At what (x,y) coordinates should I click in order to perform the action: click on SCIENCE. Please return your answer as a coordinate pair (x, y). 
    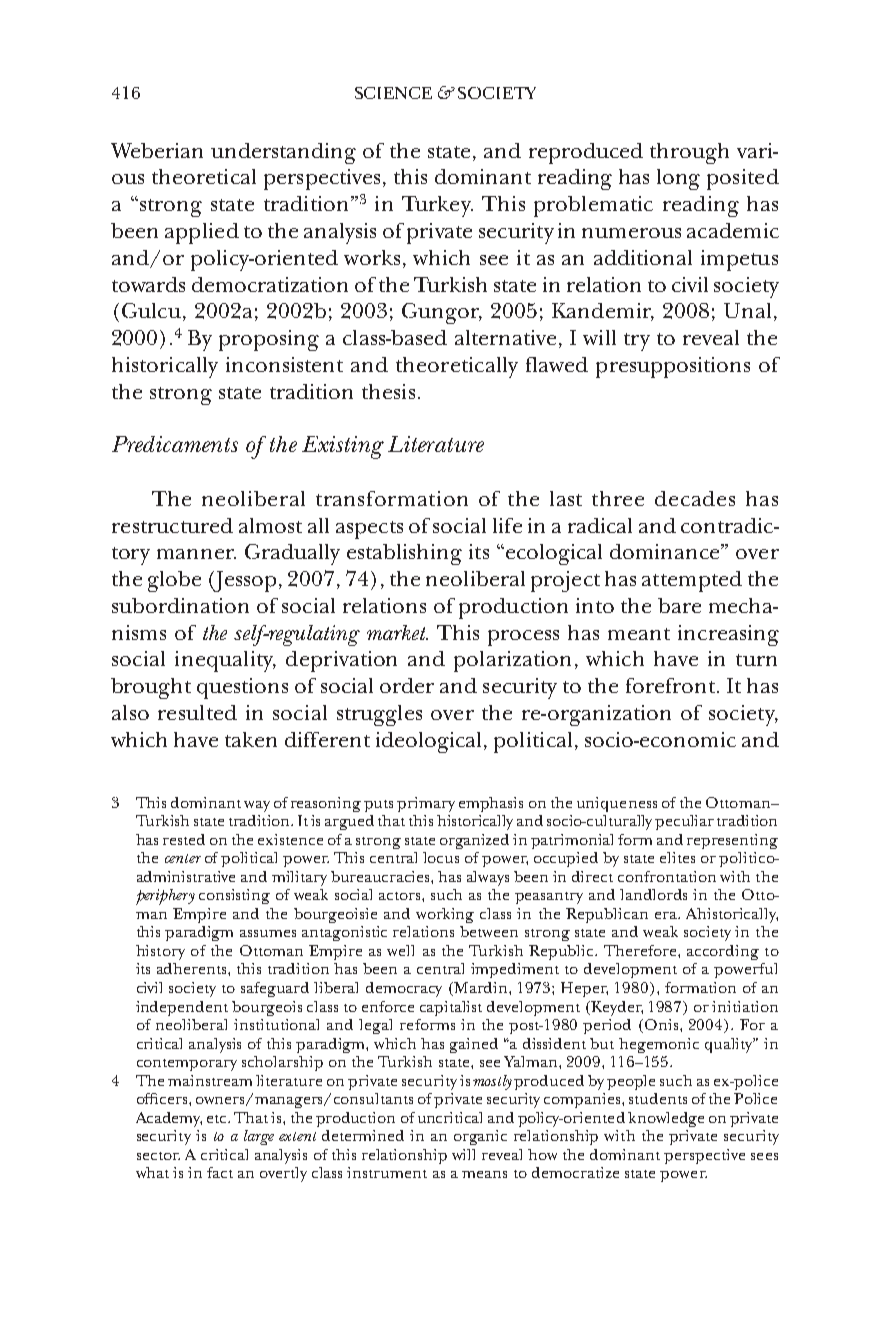
    Looking at the image, I should click on (393, 93).
